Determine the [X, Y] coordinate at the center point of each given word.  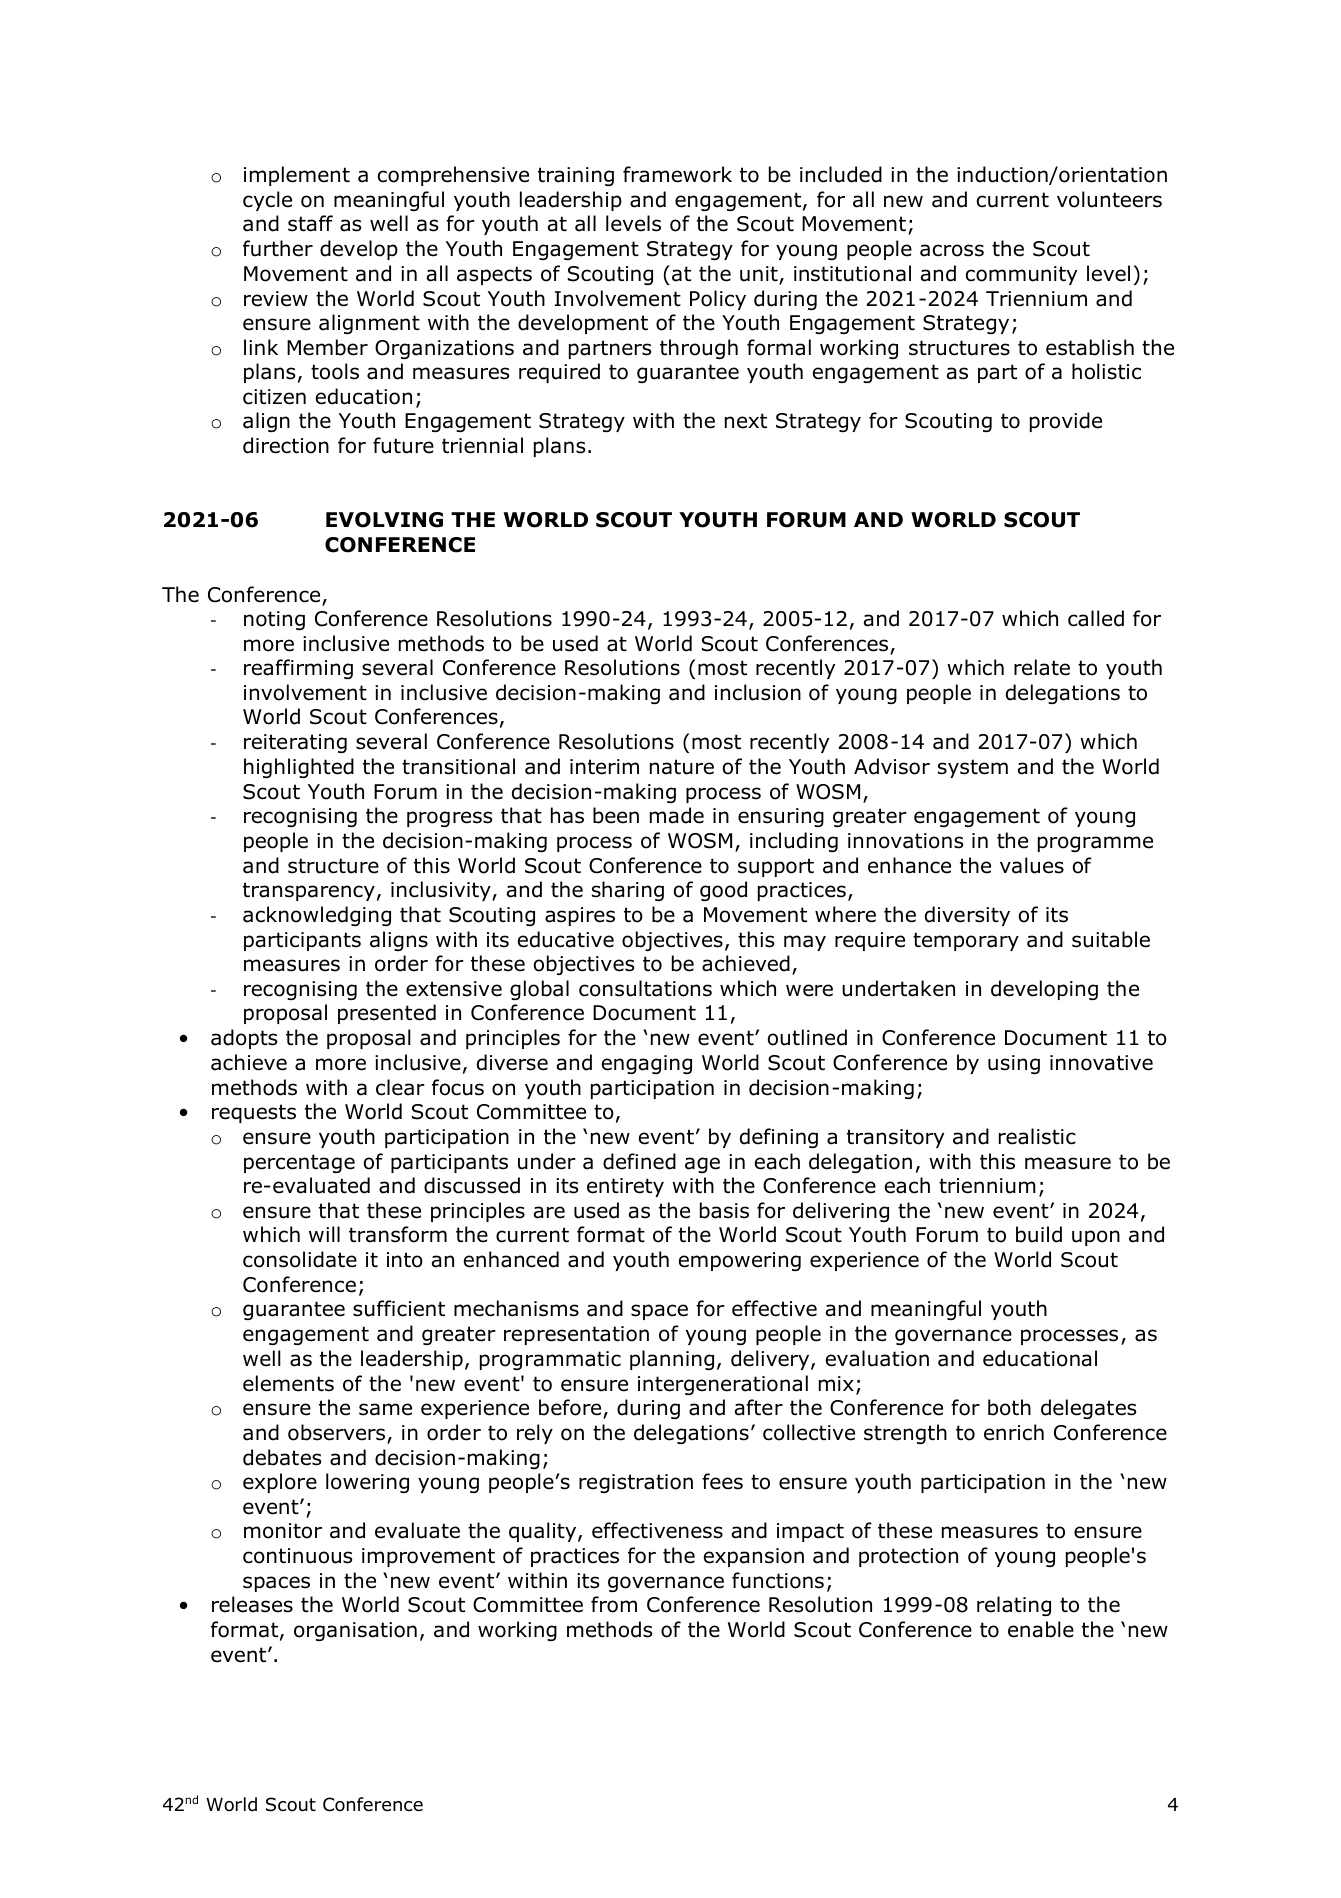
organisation [355, 1631]
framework [677, 174]
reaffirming [298, 669]
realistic [1037, 1136]
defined [639, 1161]
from [614, 1604]
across [952, 250]
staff [310, 223]
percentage [299, 1163]
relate [1042, 667]
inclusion [758, 692]
